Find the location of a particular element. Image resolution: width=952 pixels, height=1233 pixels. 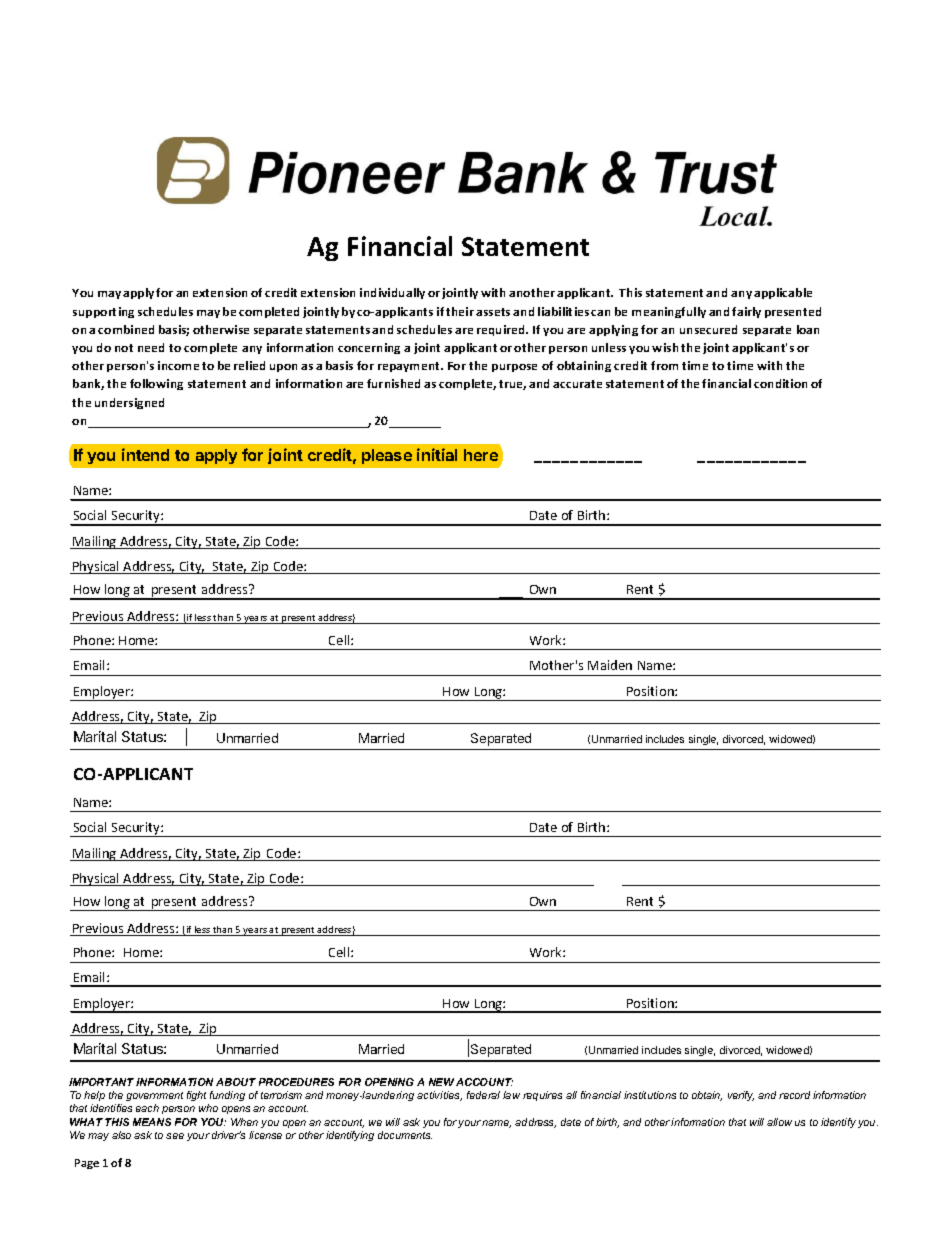

combined is located at coordinates (126, 329).
